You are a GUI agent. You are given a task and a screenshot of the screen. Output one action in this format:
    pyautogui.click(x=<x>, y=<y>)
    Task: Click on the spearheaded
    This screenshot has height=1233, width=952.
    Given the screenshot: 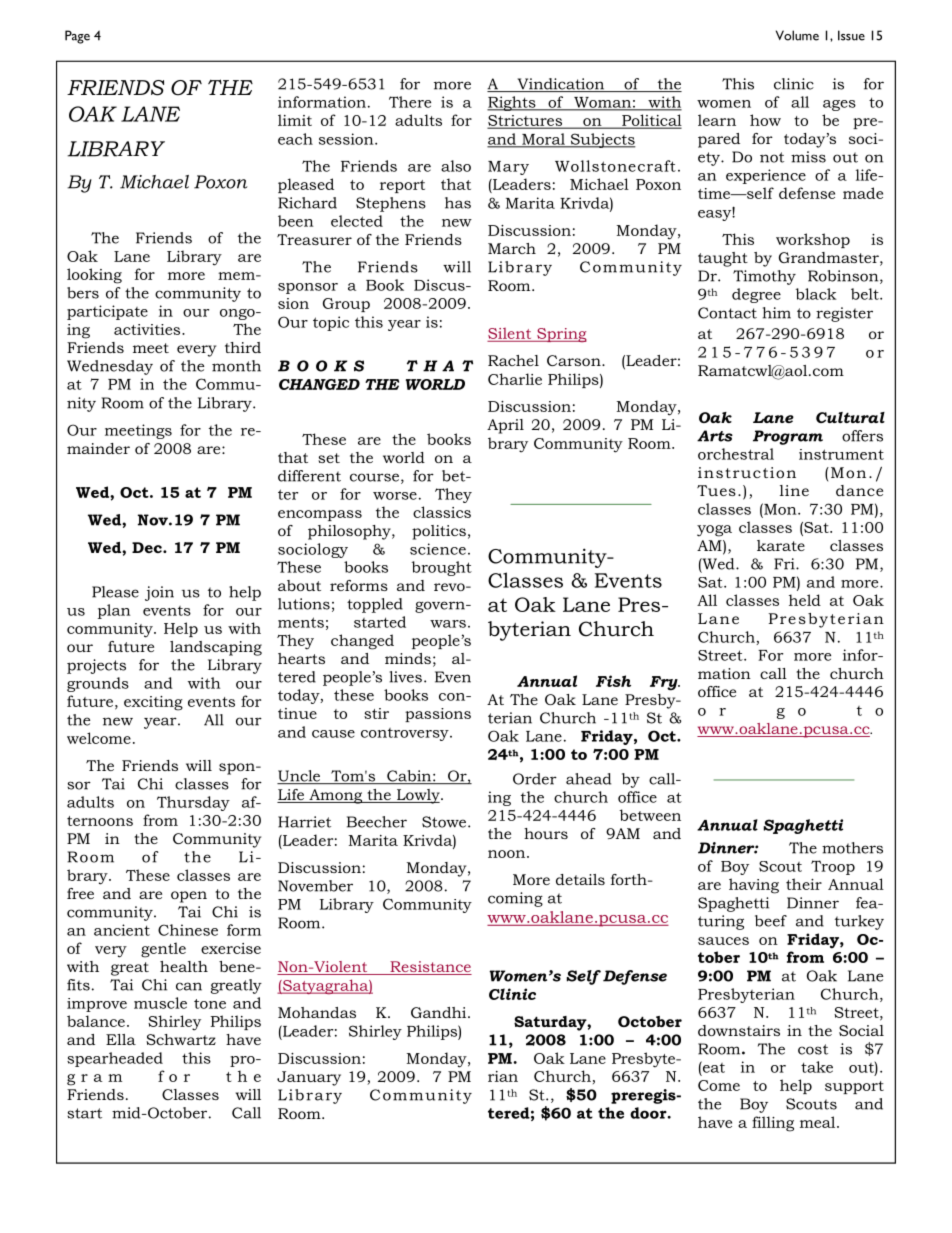 What is the action you would take?
    pyautogui.click(x=115, y=1059)
